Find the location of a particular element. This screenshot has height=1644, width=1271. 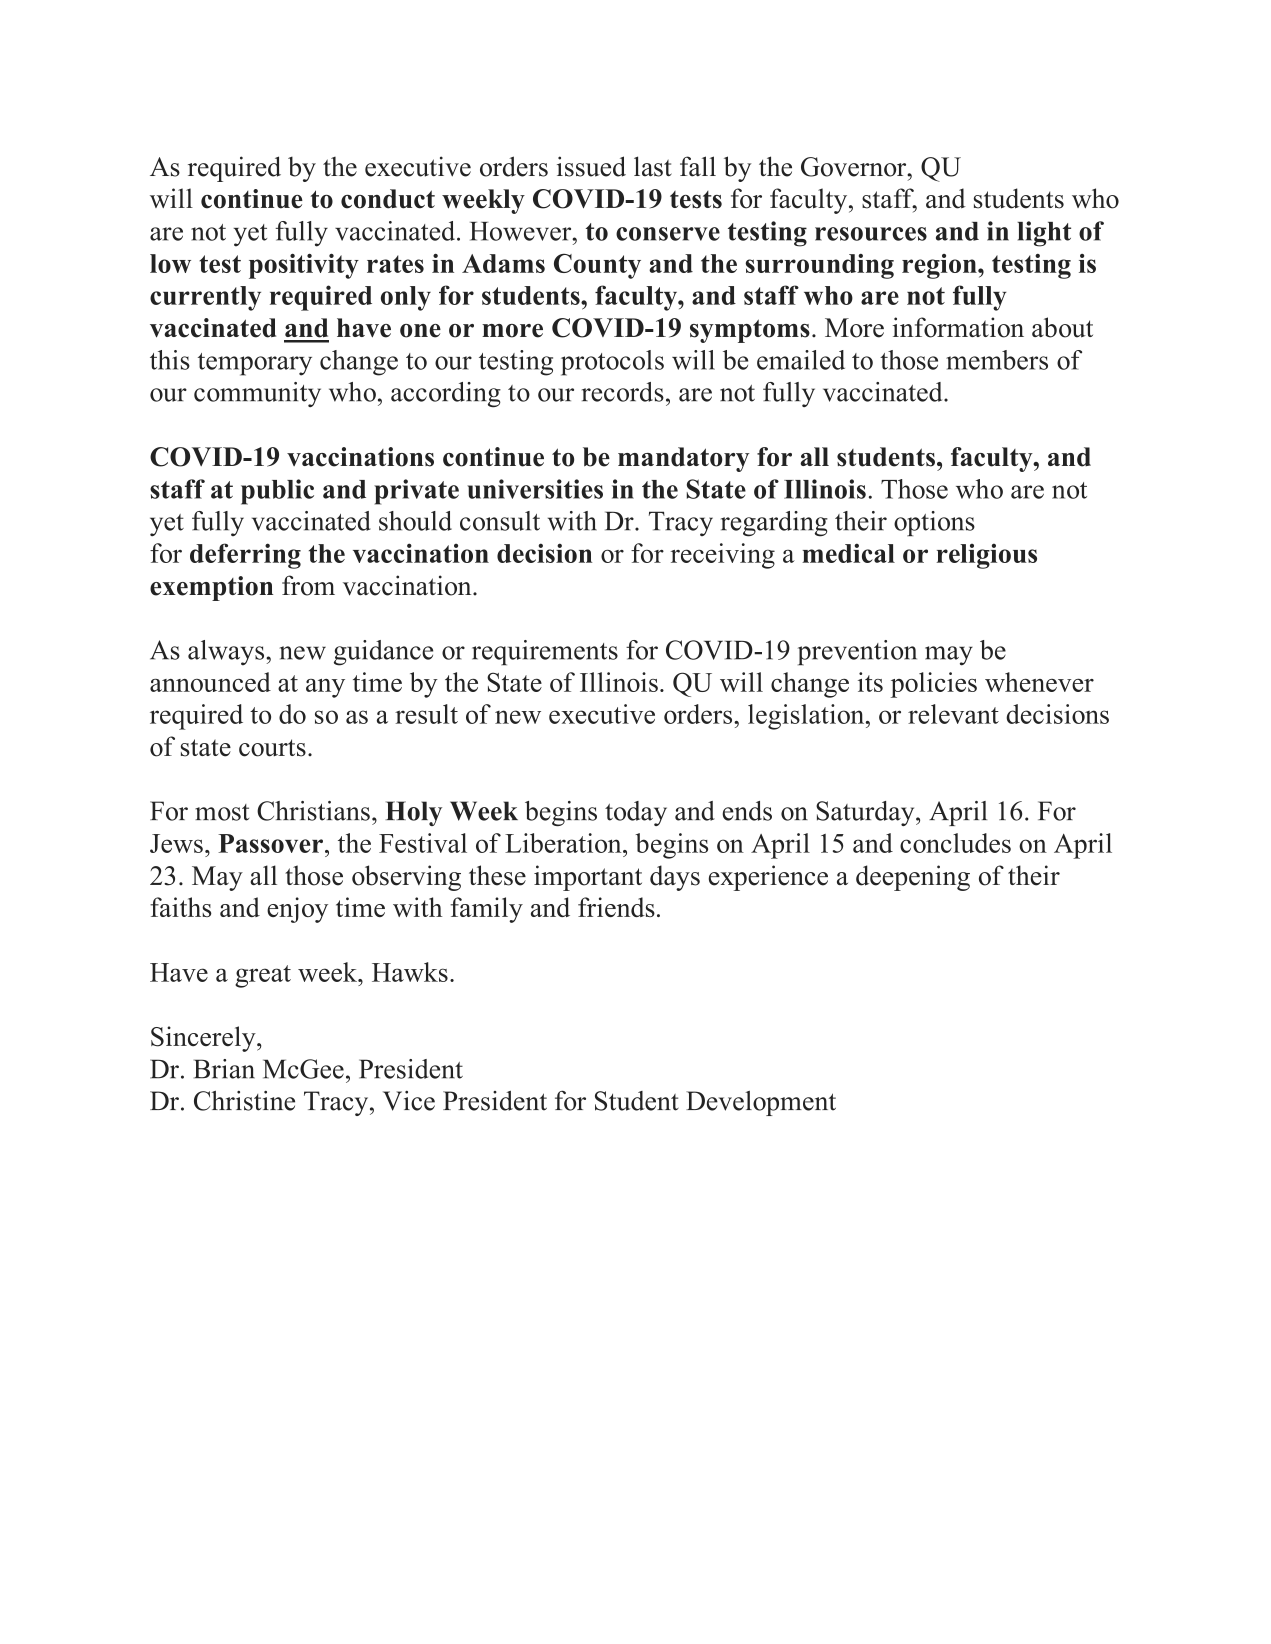

policies is located at coordinates (934, 685).
